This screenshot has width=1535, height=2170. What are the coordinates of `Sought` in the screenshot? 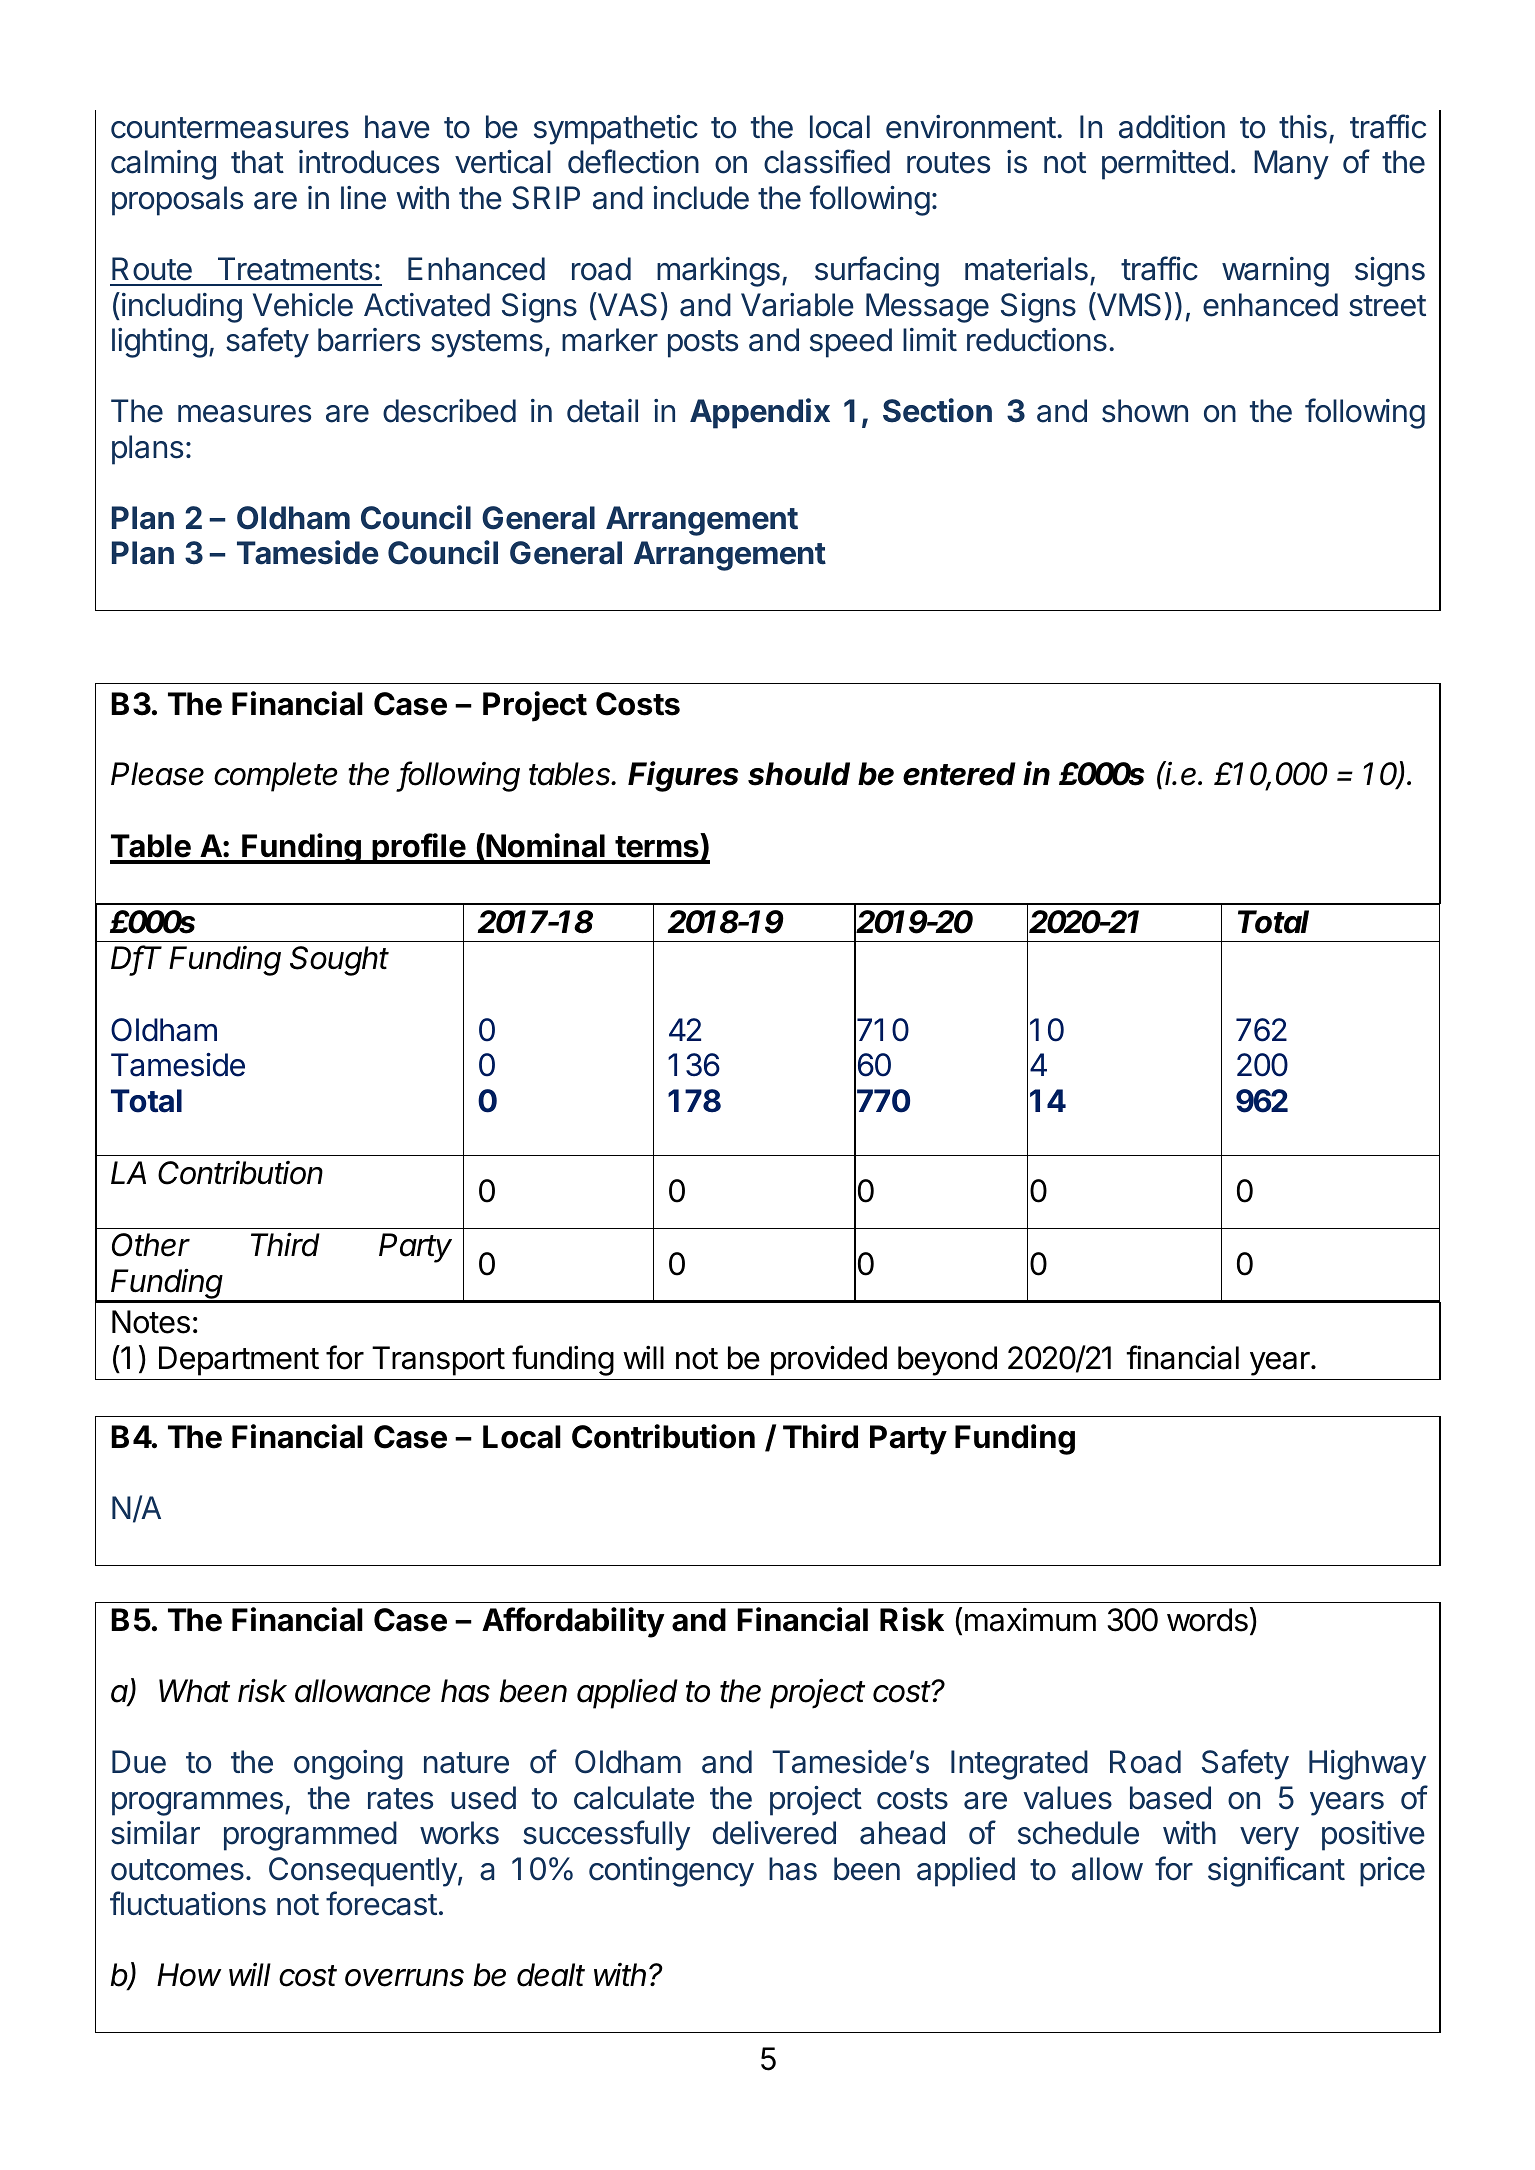 It's located at (339, 961).
